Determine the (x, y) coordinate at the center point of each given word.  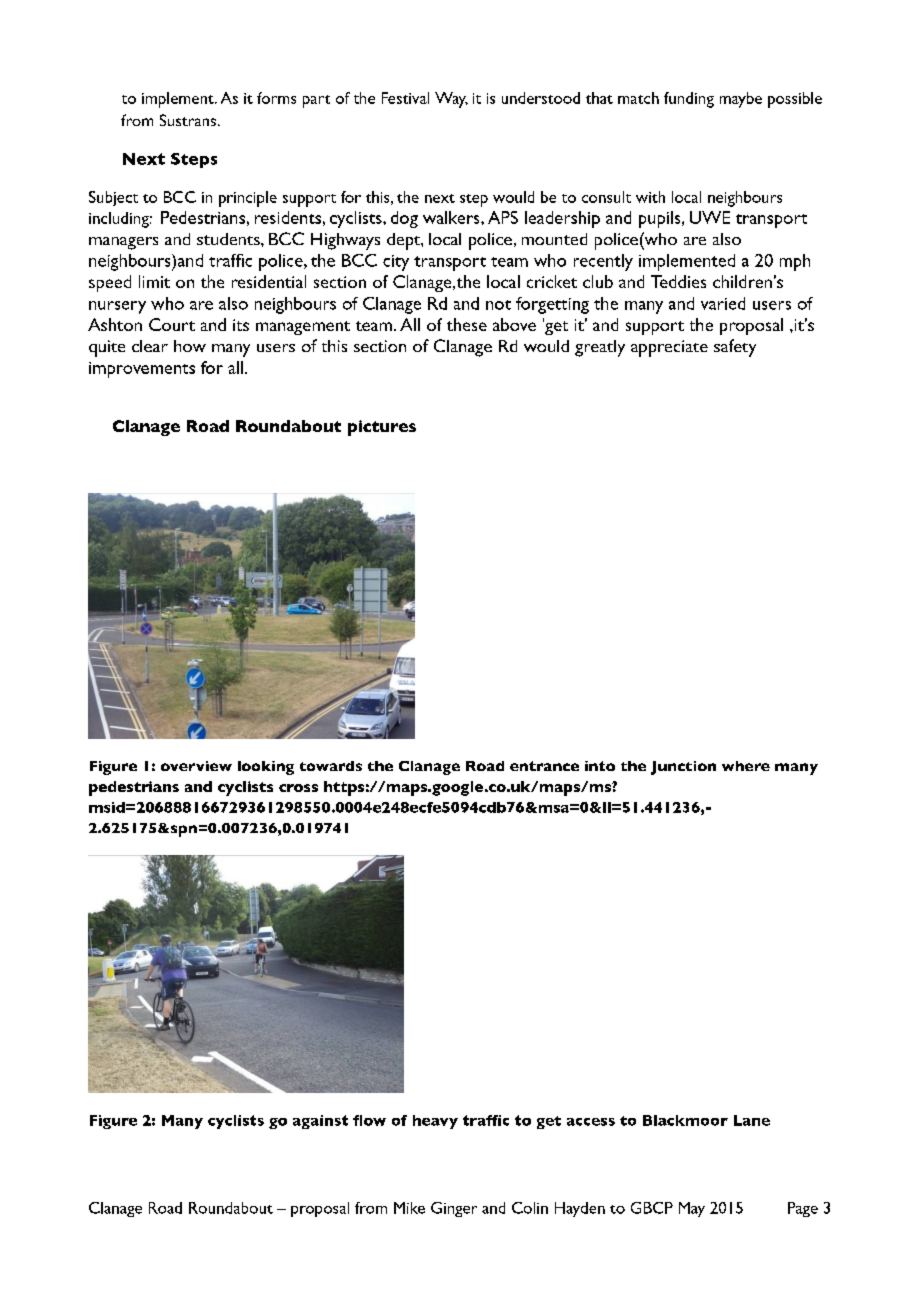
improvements (142, 370)
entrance (544, 766)
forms (276, 98)
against (320, 1122)
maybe (741, 100)
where (746, 766)
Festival (405, 98)
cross (298, 788)
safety (735, 348)
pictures (382, 428)
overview (196, 766)
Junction (683, 768)
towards (331, 766)
